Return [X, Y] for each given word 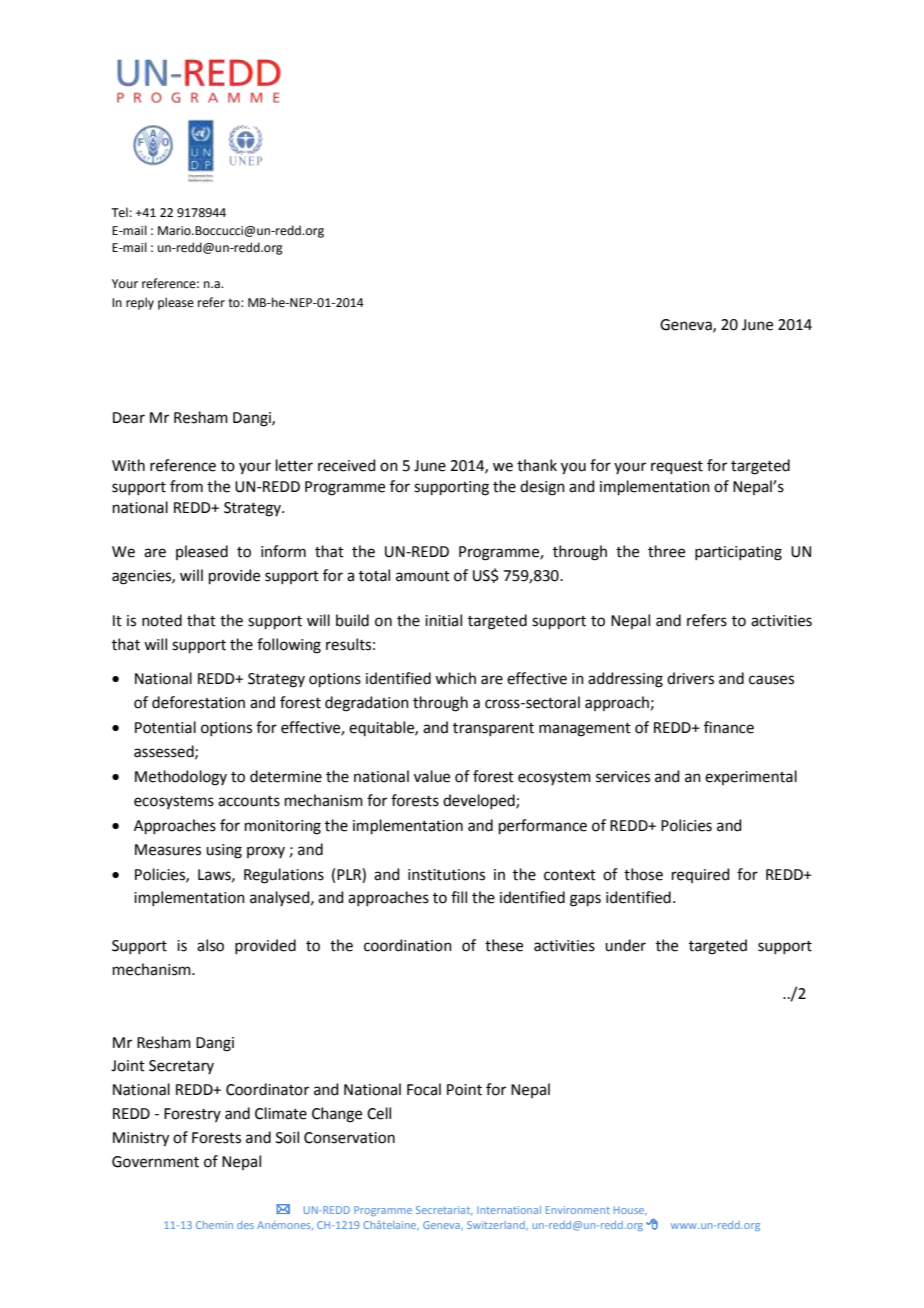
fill [459, 897]
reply [140, 303]
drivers [690, 678]
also [210, 945]
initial [443, 620]
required [701, 875]
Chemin [214, 1225]
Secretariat [444, 1210]
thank [537, 465]
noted [162, 620]
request [677, 467]
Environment [578, 1210]
